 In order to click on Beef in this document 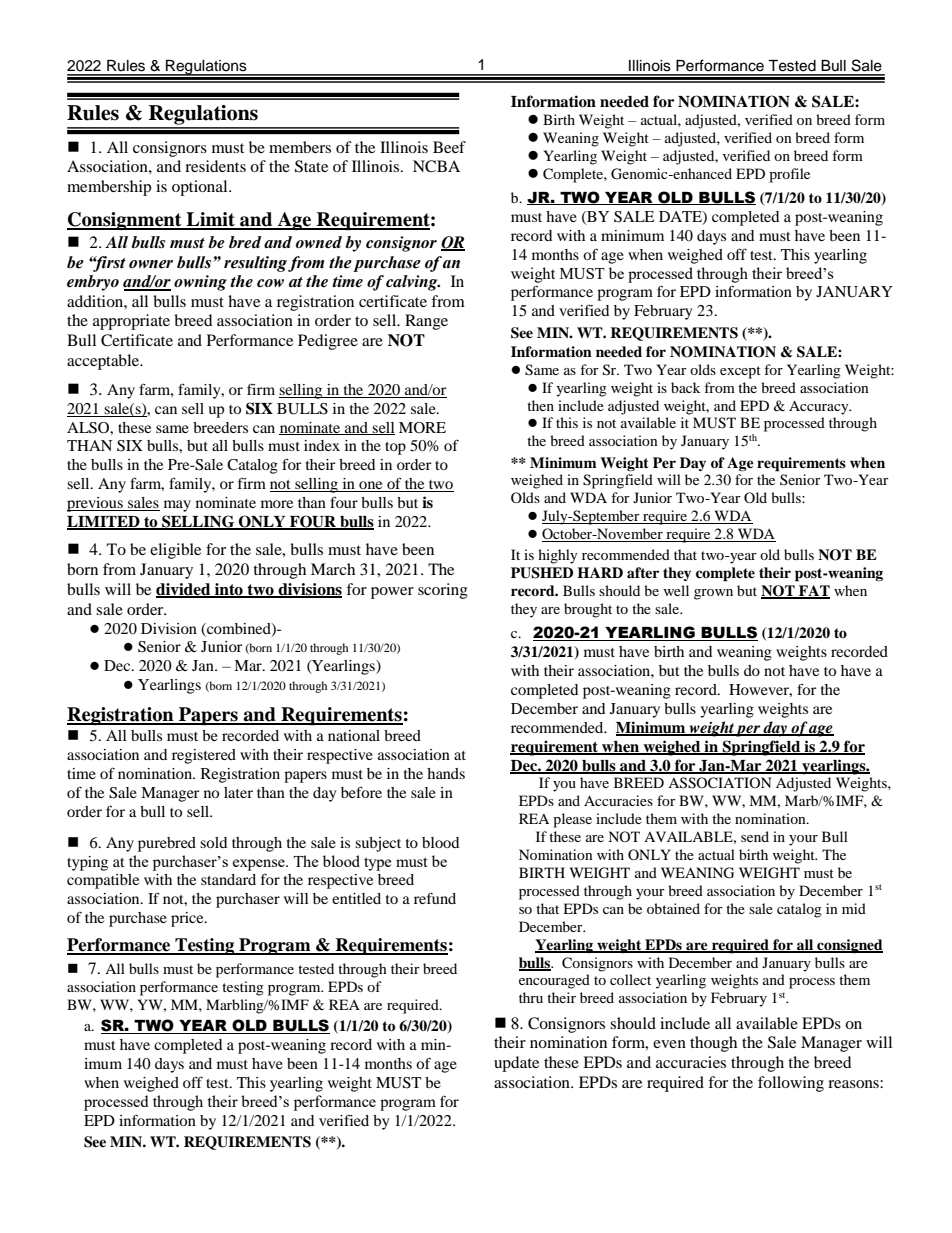, I will do `click(449, 147)`.
